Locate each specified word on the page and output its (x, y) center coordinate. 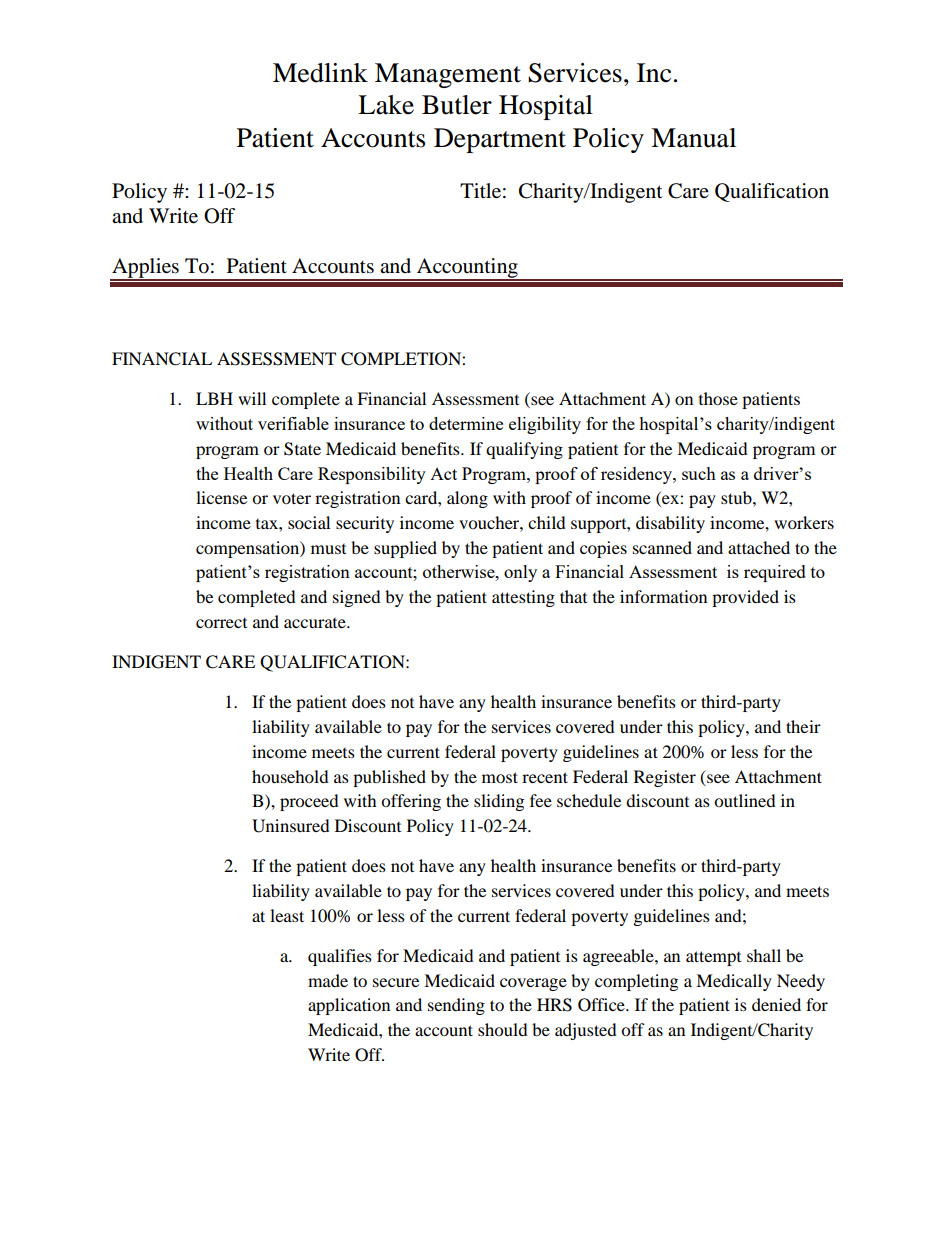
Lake (386, 105)
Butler (457, 105)
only (520, 573)
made (328, 980)
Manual (693, 138)
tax (268, 524)
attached (759, 547)
